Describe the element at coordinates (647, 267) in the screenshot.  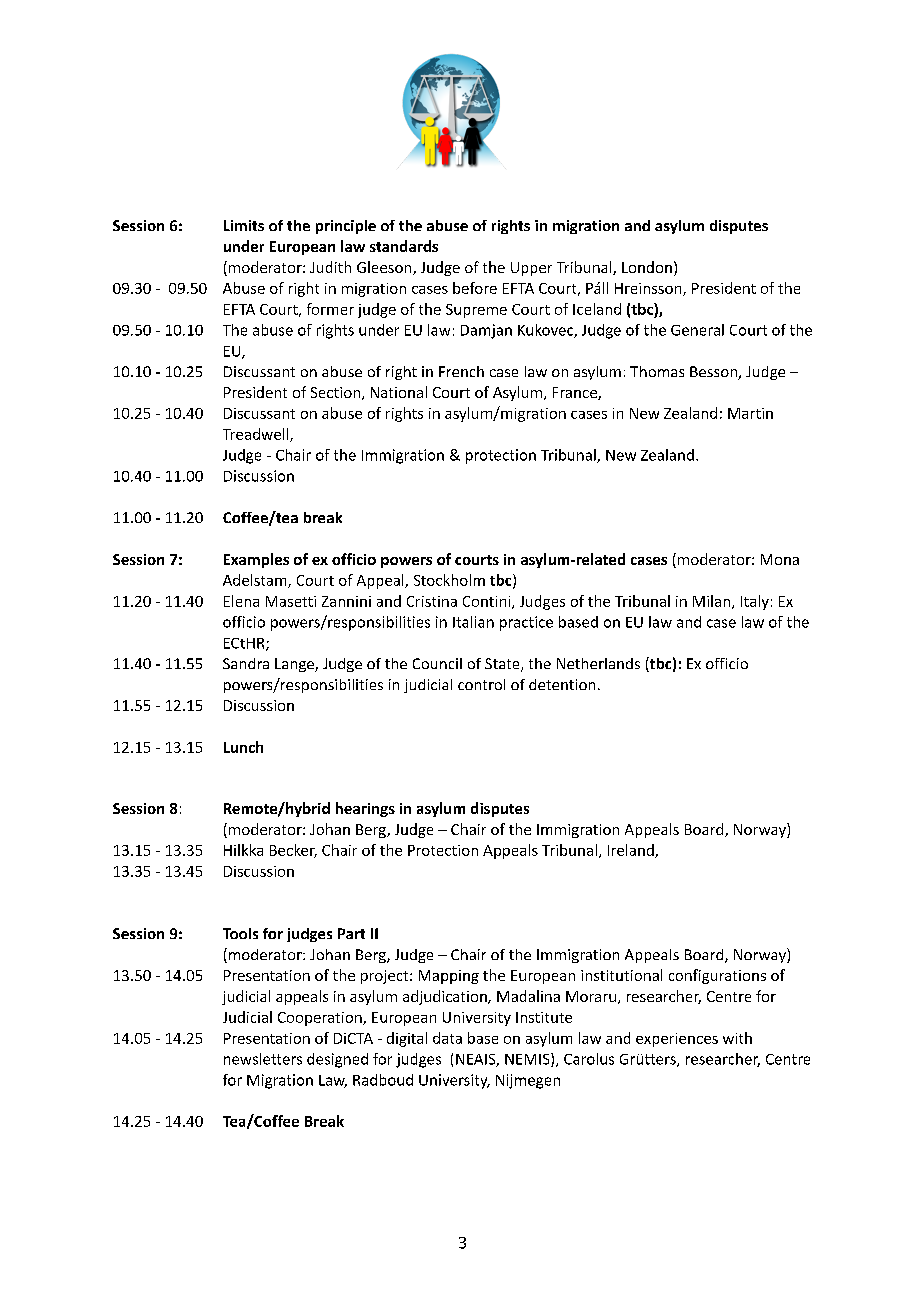
I see `London` at that location.
